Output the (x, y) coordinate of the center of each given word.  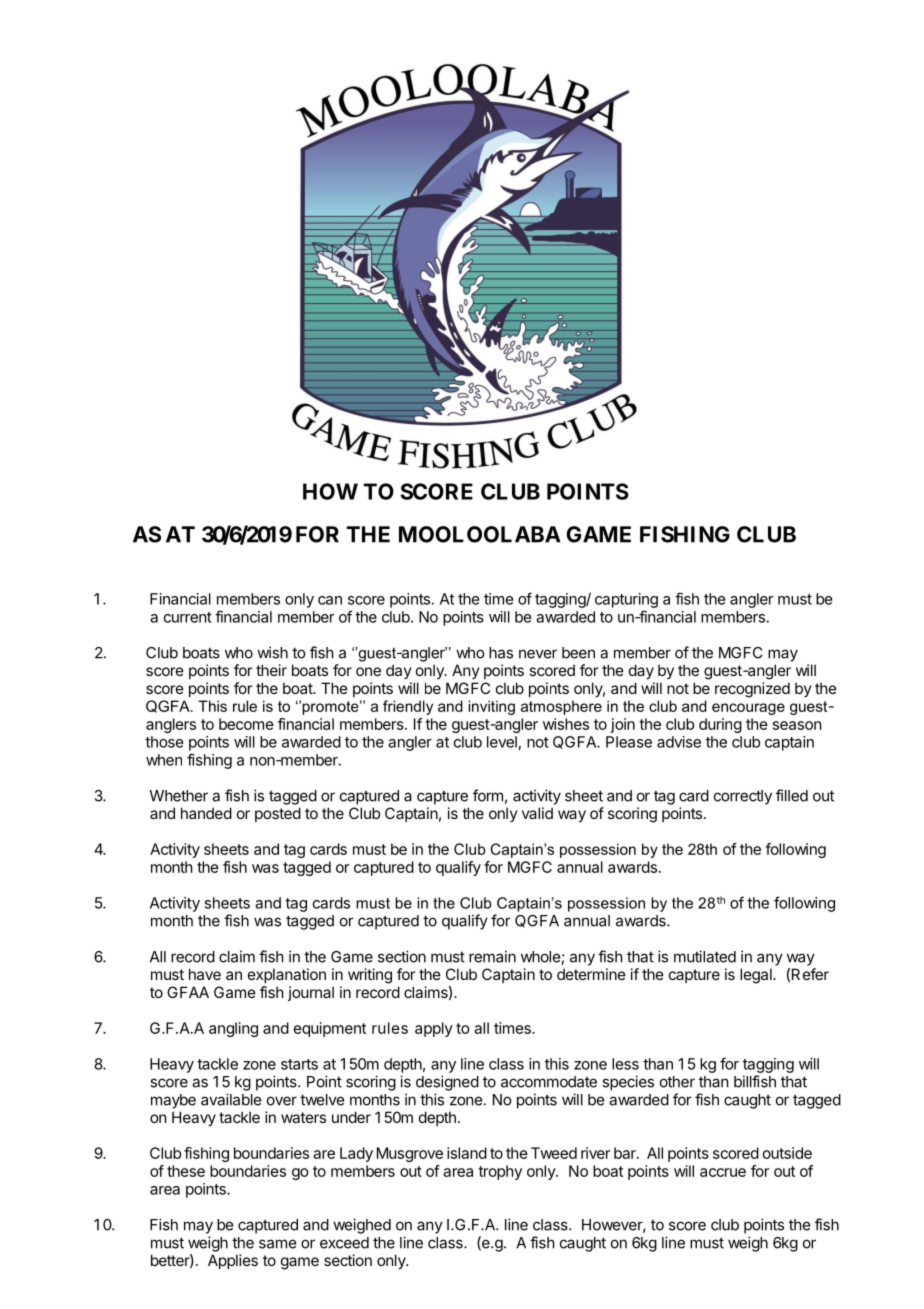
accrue (723, 1172)
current (188, 617)
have (205, 974)
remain (492, 956)
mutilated (705, 956)
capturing (626, 600)
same (278, 1244)
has (501, 653)
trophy (500, 1172)
